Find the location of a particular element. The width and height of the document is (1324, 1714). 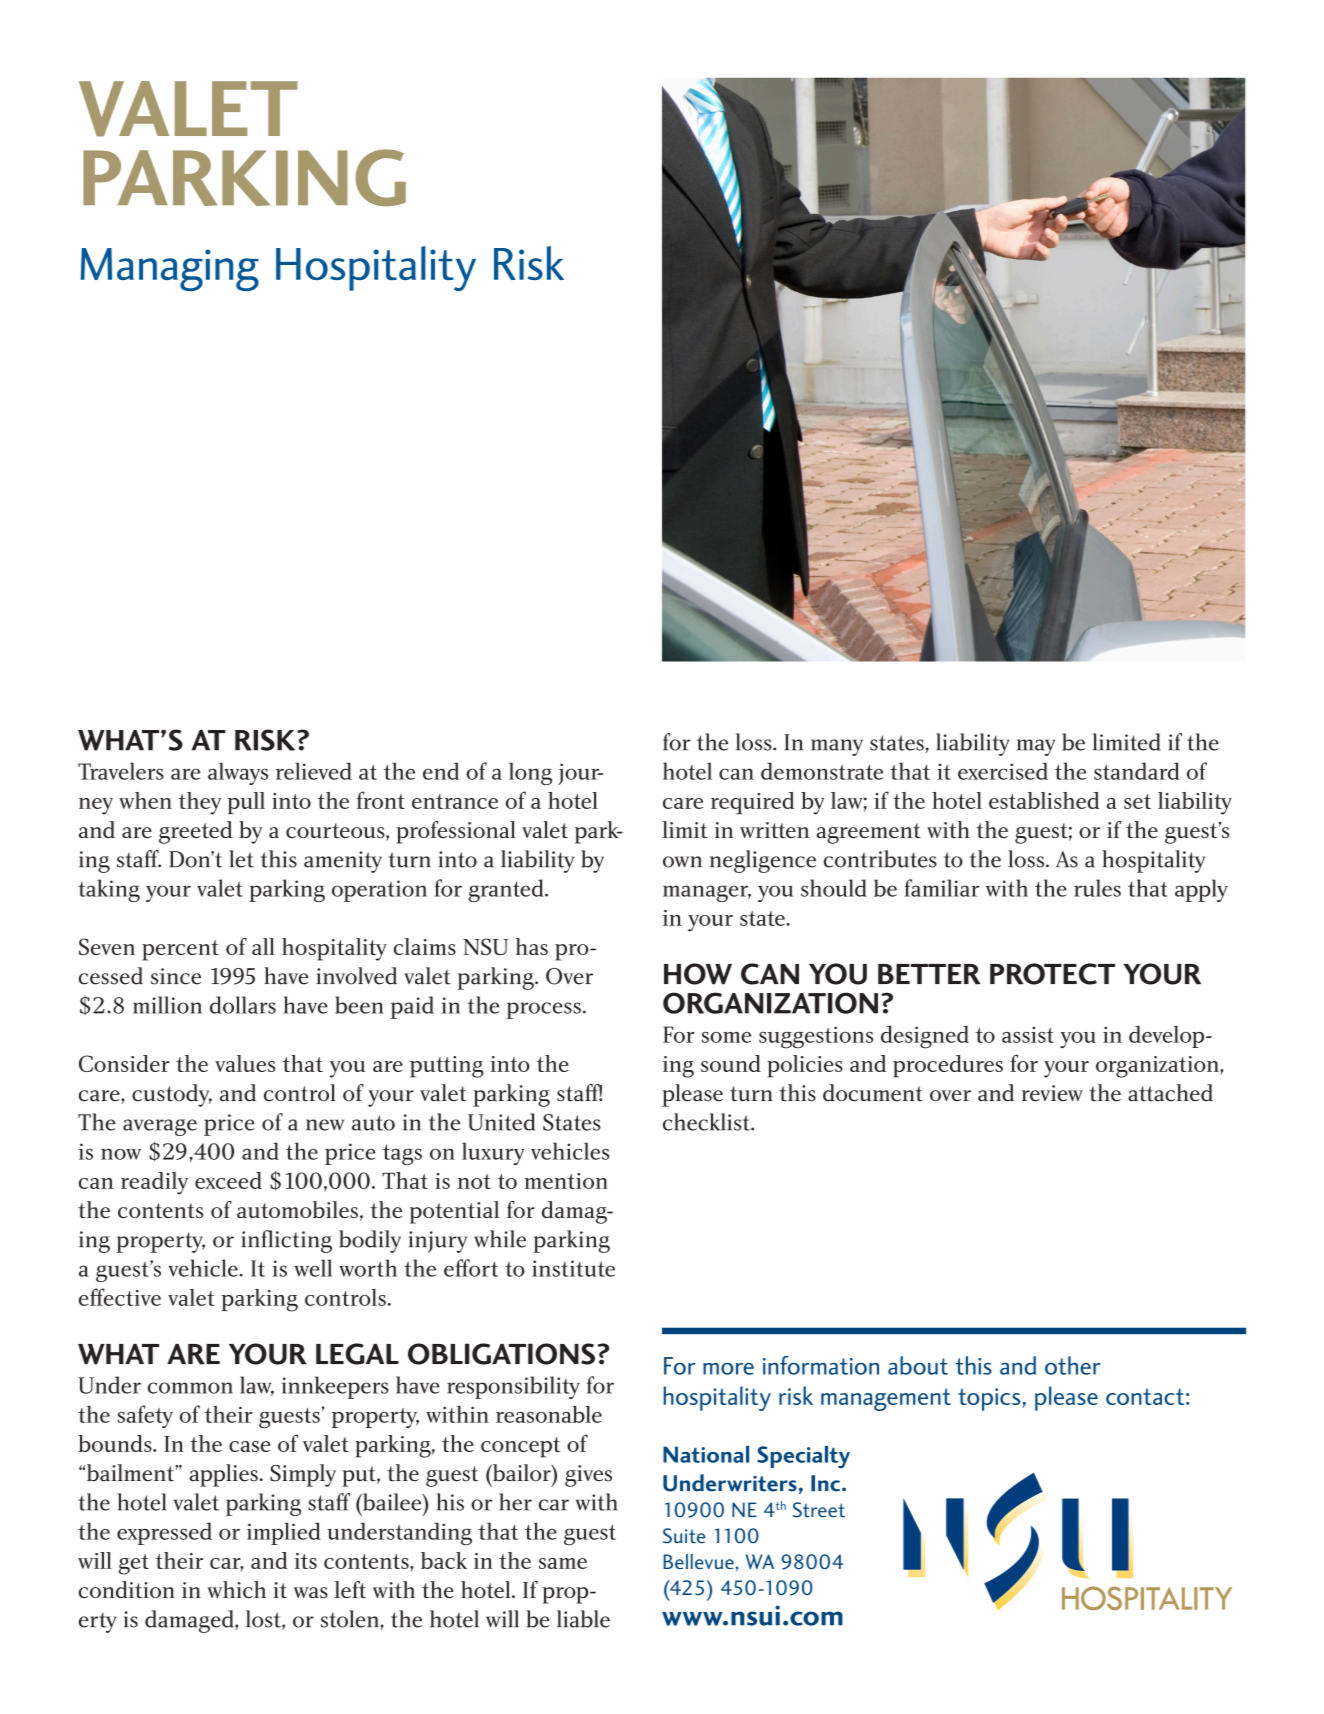

Managing is located at coordinates (170, 269).
